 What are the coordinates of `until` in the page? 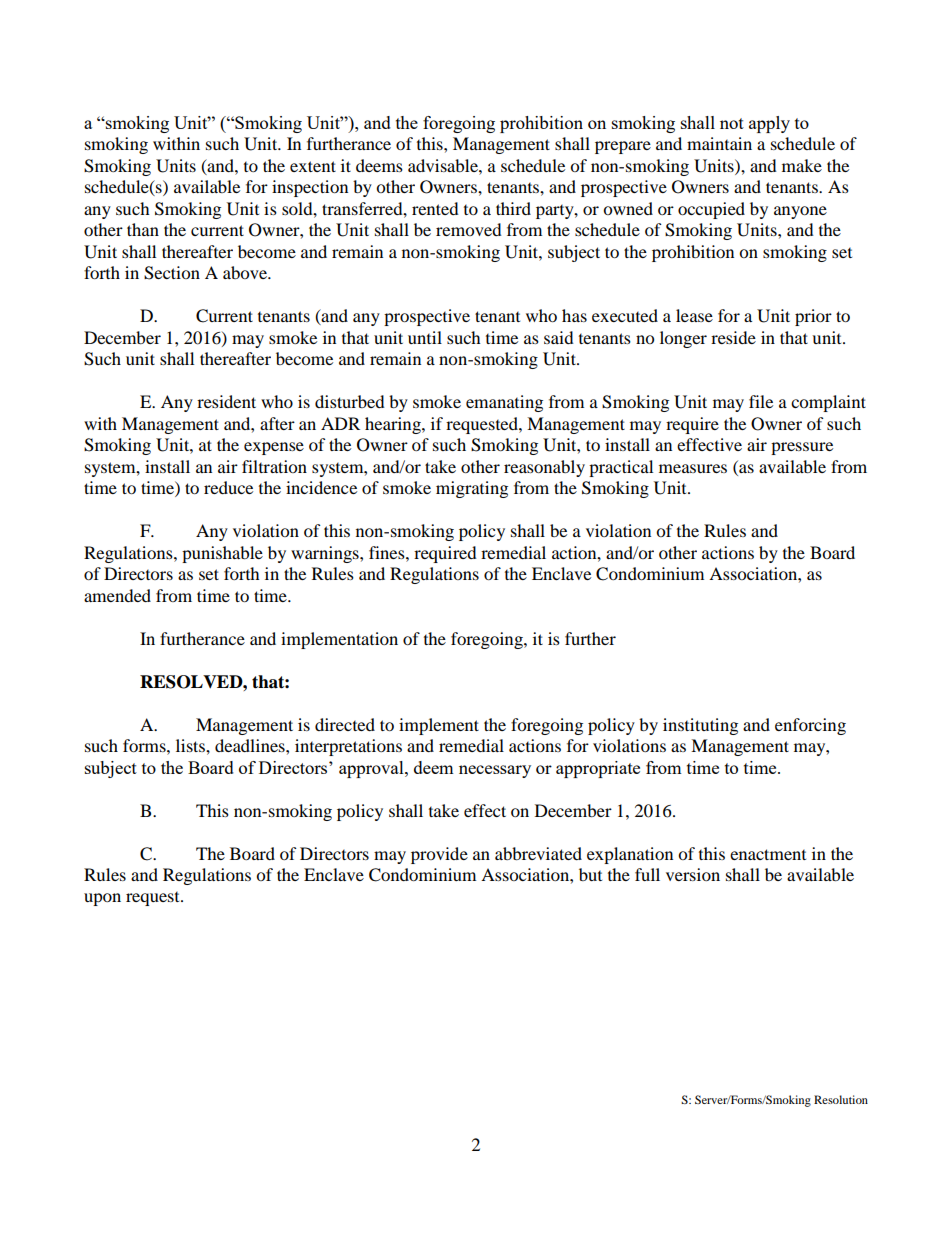 It's located at (425, 337).
